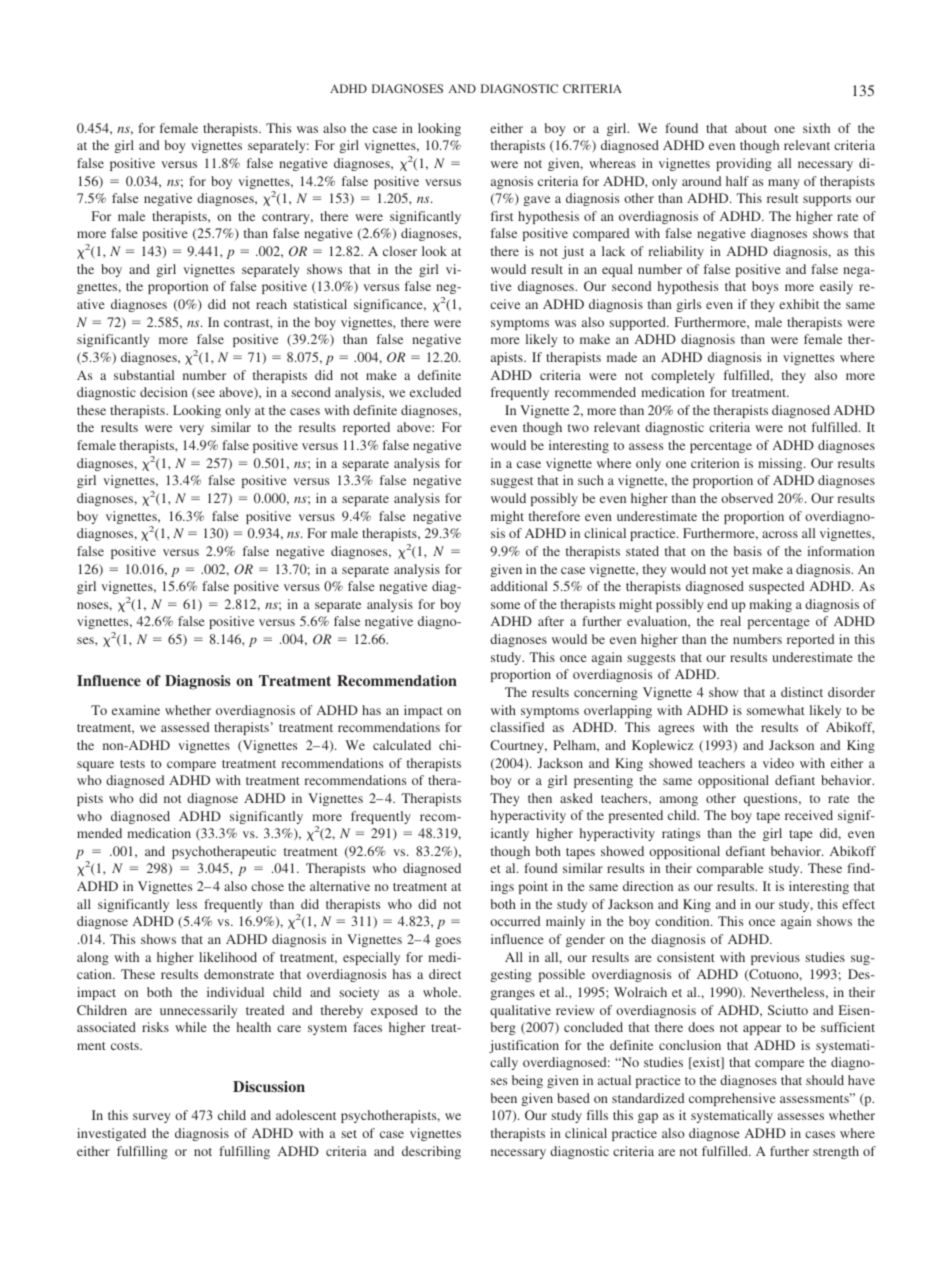  Describe the element at coordinates (730, 869) in the screenshot. I see `comparable` at that location.
